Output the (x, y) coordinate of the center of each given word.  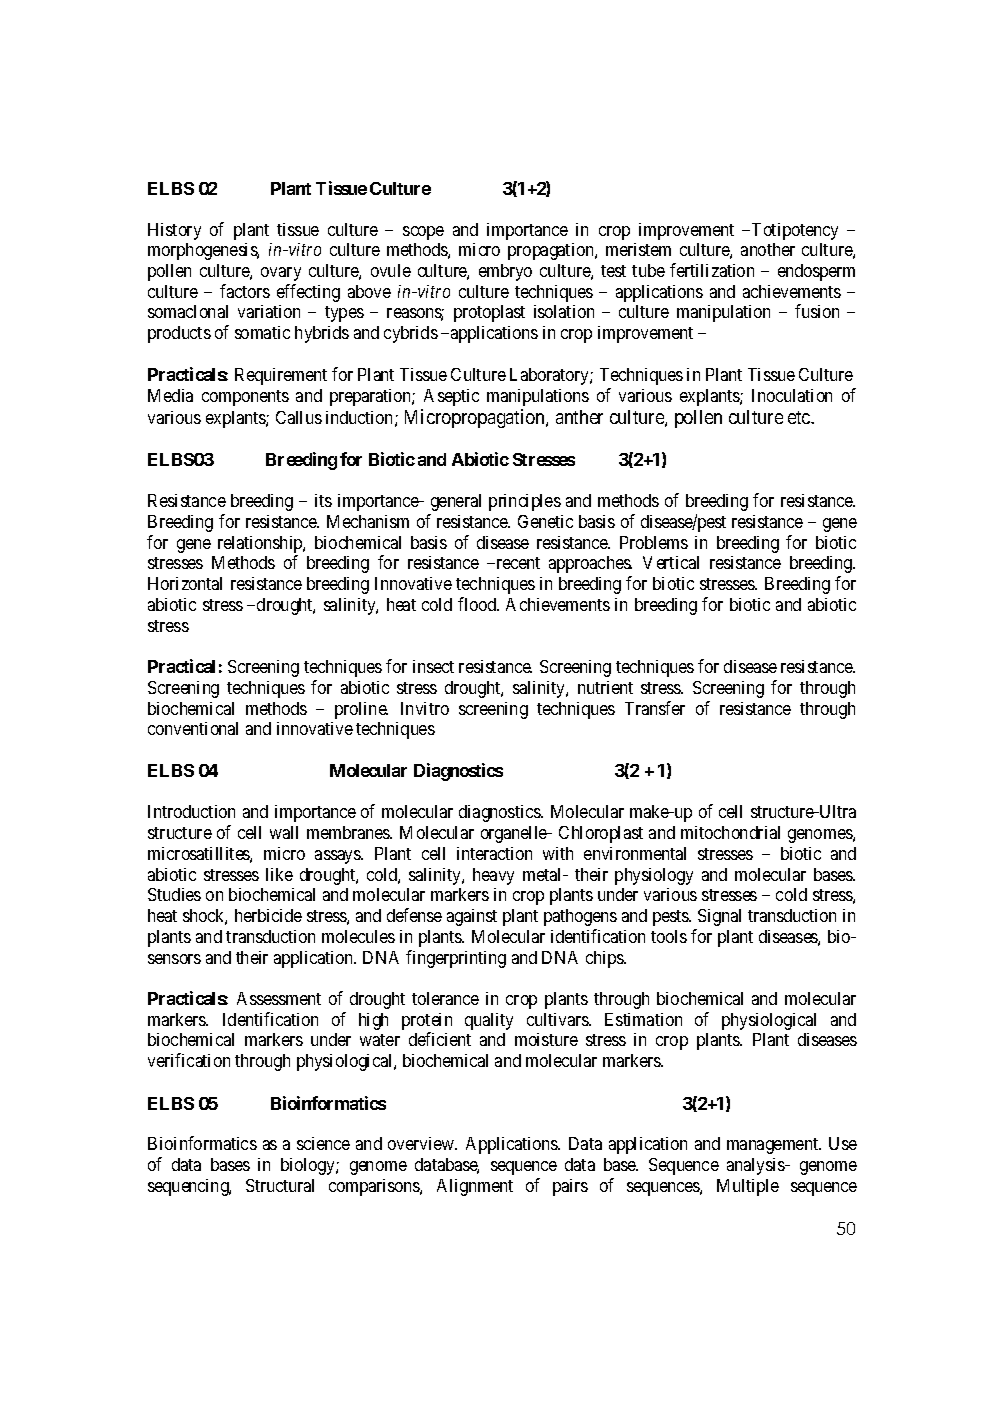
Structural (280, 1185)
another (768, 249)
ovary (281, 274)
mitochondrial (730, 832)
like (279, 874)
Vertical (671, 562)
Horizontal (185, 583)
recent (517, 563)
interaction (494, 853)
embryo (505, 272)
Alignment (475, 1187)
